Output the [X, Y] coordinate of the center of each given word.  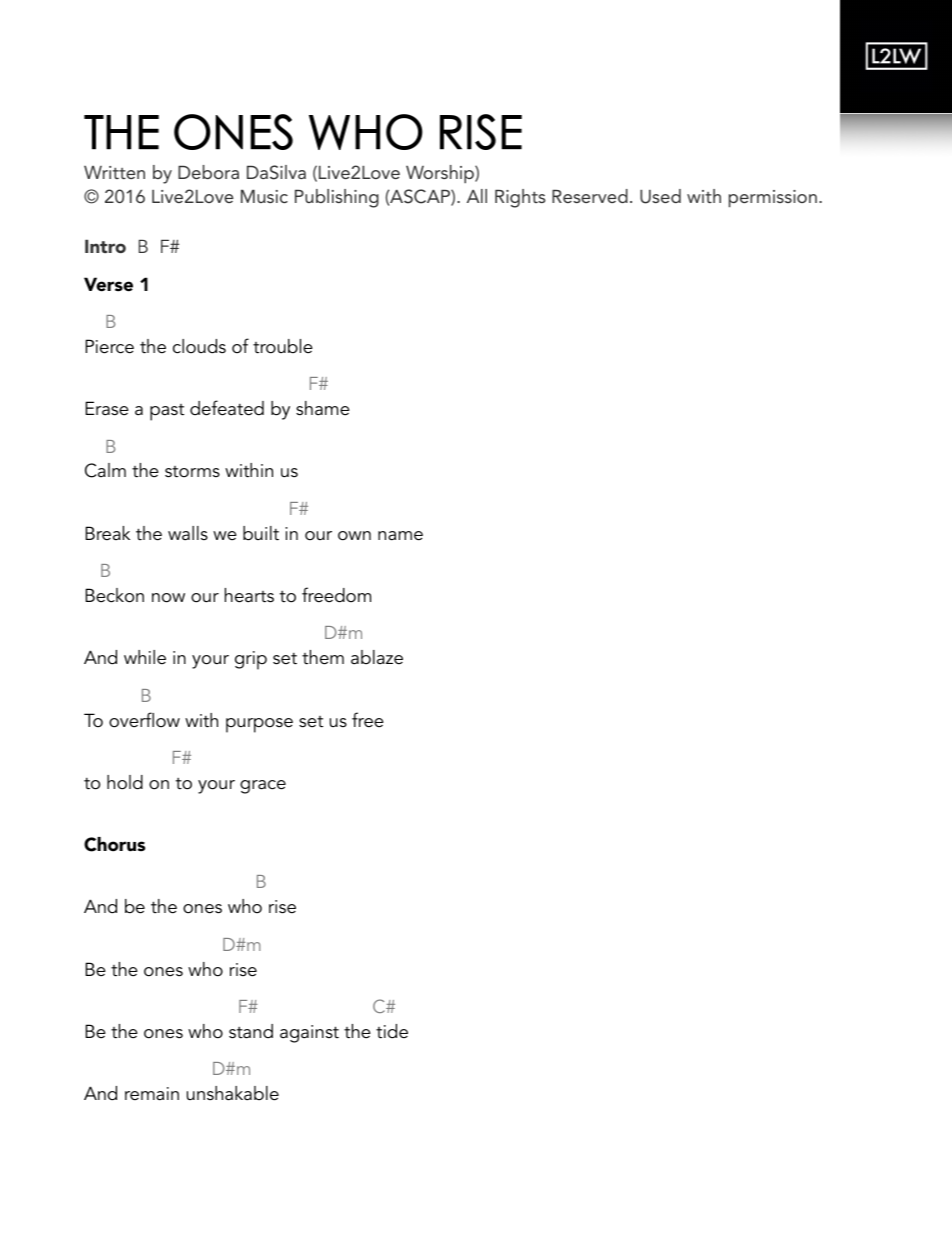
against [309, 1034]
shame [323, 408]
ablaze [377, 657]
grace [263, 787]
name [400, 536]
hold [125, 782]
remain [152, 1094]
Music [264, 196]
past [167, 412]
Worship [441, 174]
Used [660, 196]
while [145, 657]
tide [392, 1031]
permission [773, 199]
